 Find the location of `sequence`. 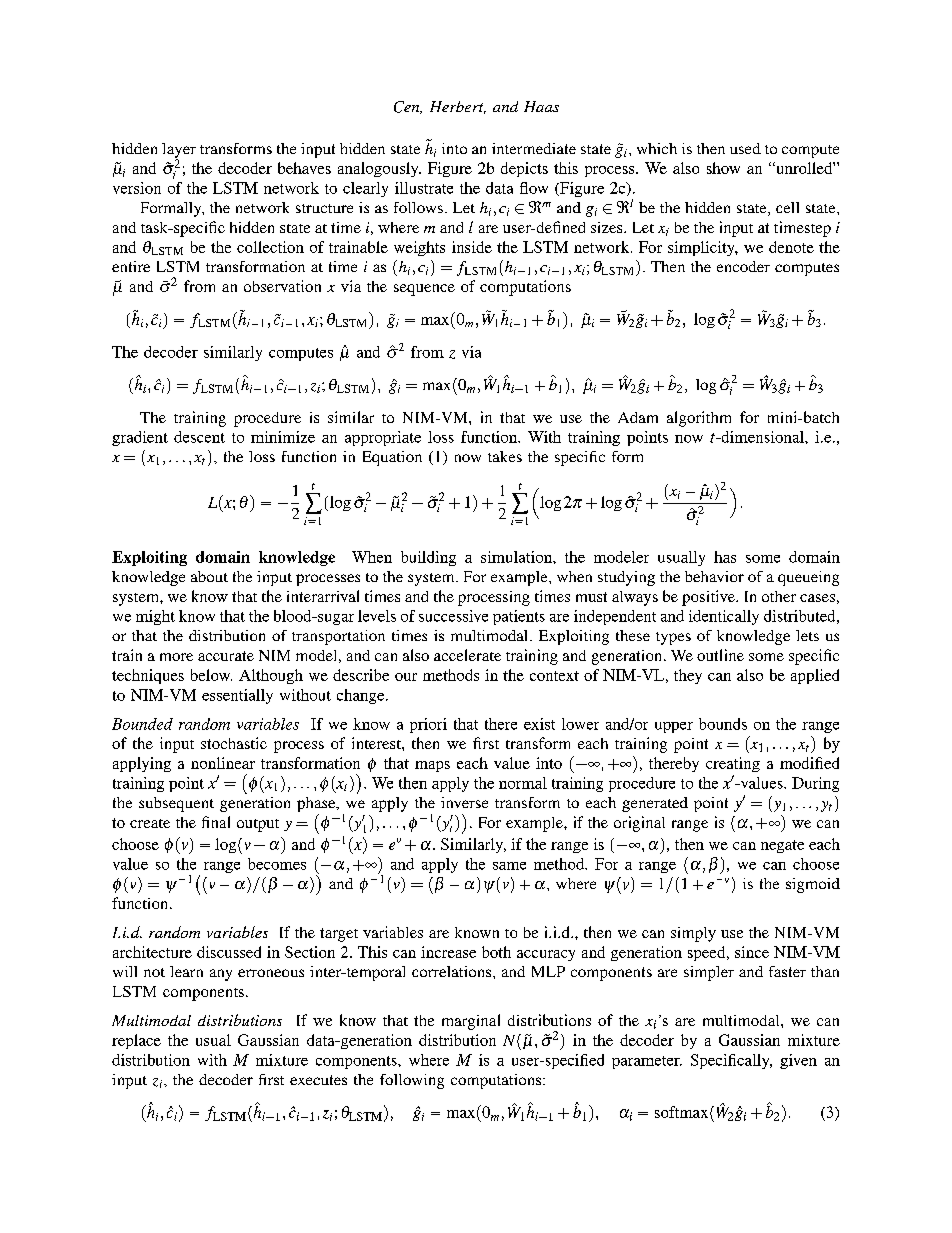

sequence is located at coordinates (424, 290).
